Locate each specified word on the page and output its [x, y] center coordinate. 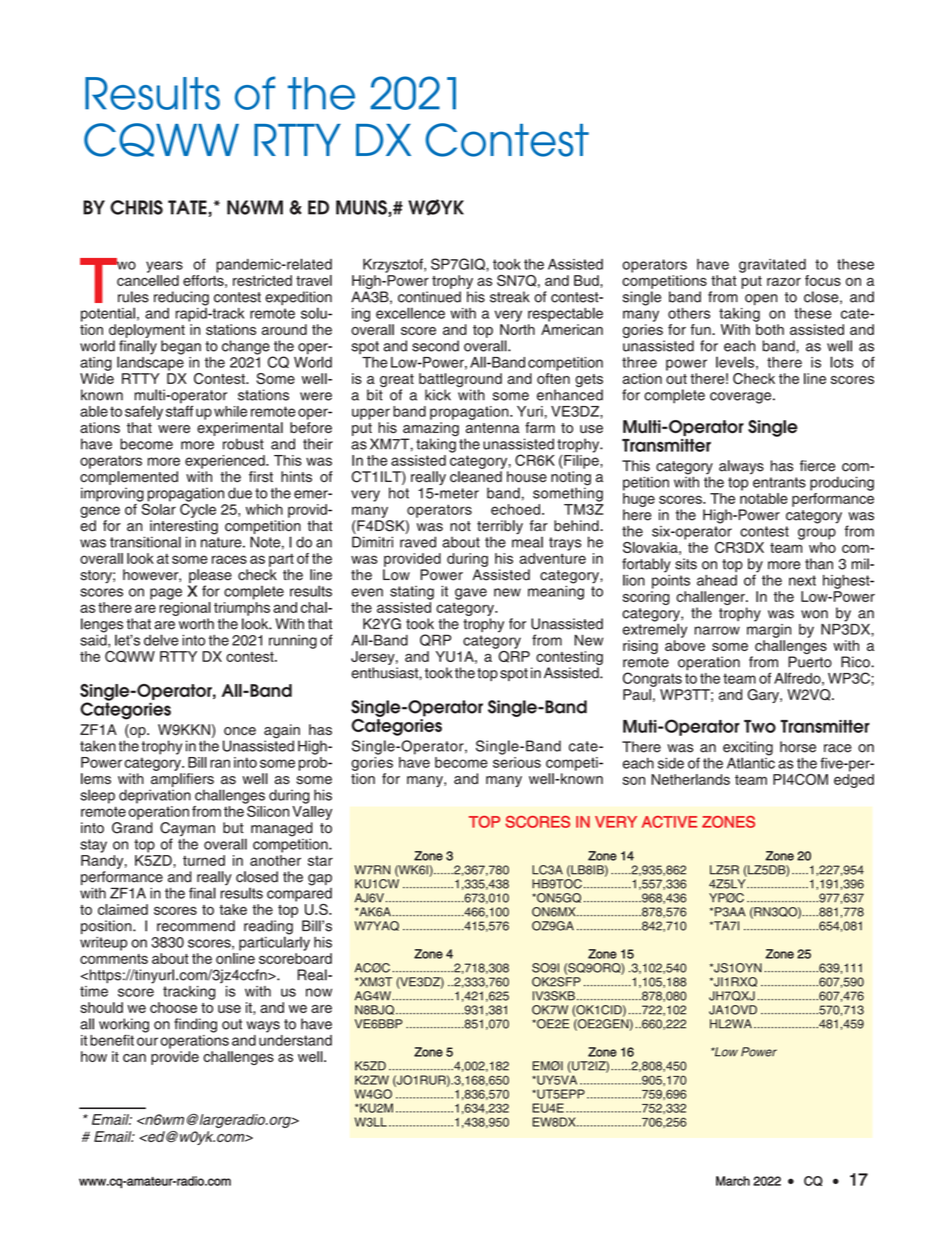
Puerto [810, 662]
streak [510, 297]
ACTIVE [669, 822]
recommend [196, 926]
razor [784, 281]
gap [320, 880]
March [733, 1181]
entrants [779, 482]
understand [295, 1039]
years [164, 267]
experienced [226, 462]
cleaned [476, 477]
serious [517, 762]
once [240, 731]
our [147, 1041]
